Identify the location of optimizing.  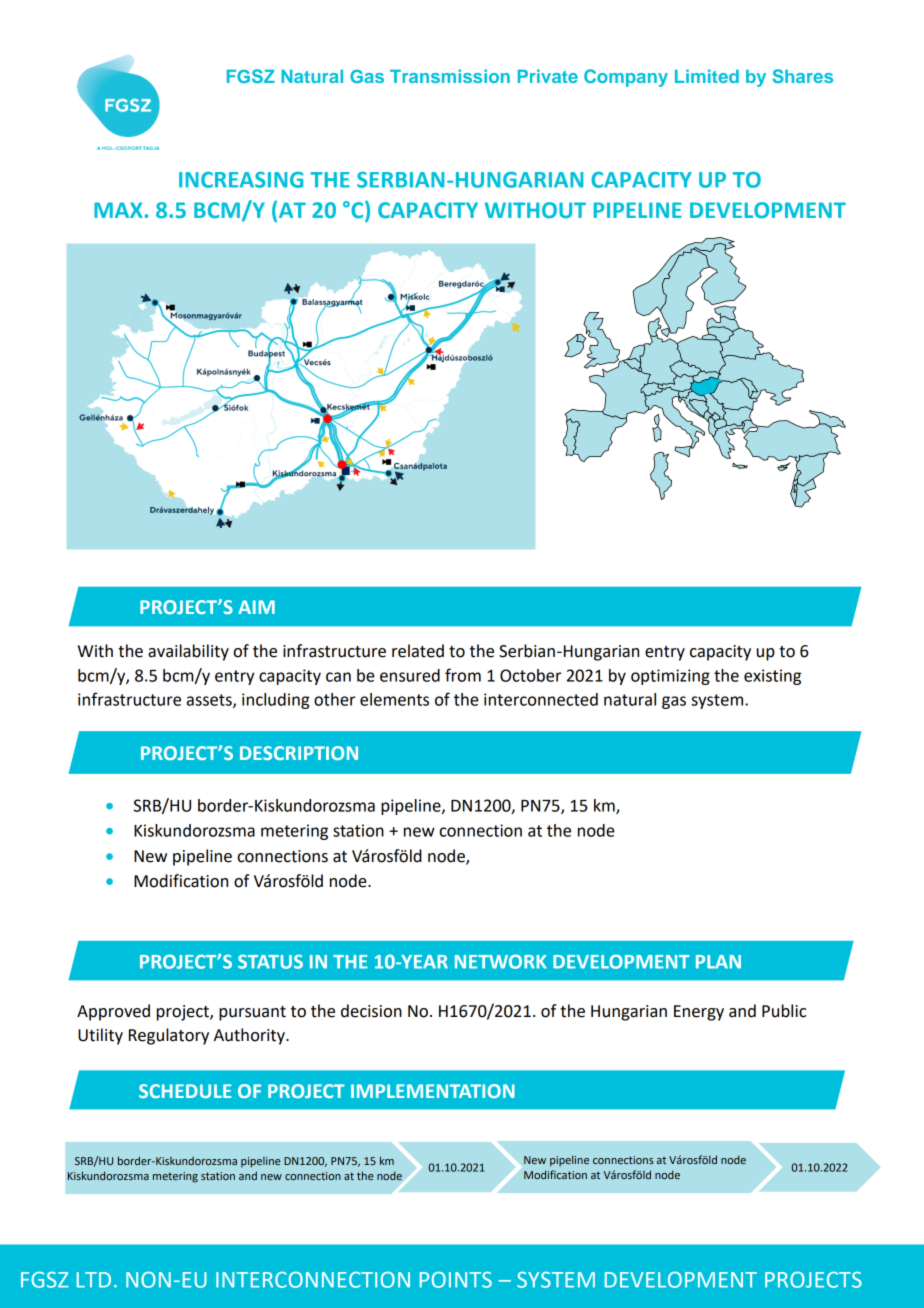
(670, 677).
